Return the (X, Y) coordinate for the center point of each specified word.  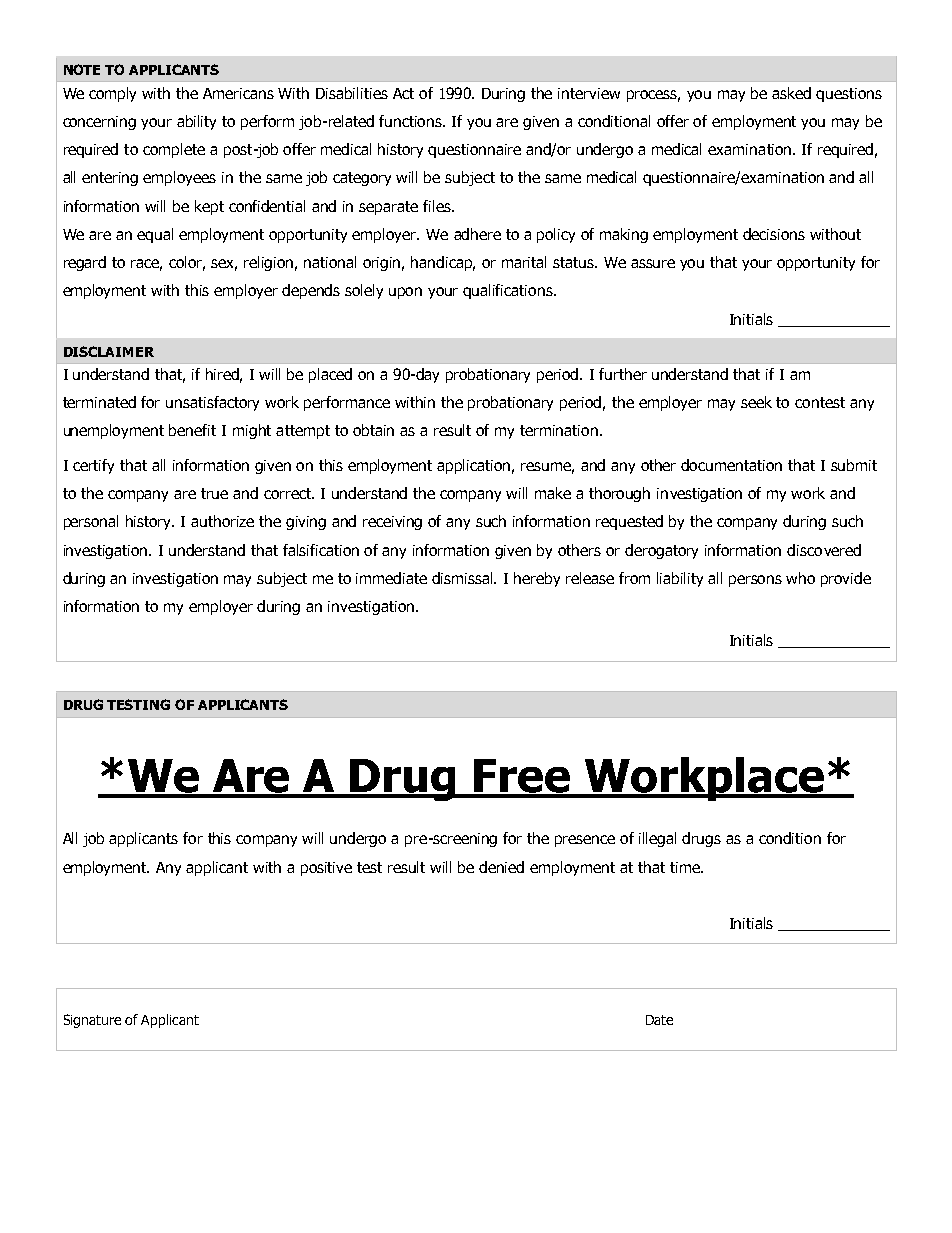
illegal (657, 839)
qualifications (509, 291)
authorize (222, 521)
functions (412, 121)
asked (791, 93)
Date (659, 1020)
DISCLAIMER (109, 351)
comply (112, 94)
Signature (92, 1021)
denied (501, 867)
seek (756, 402)
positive (326, 869)
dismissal (464, 578)
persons (755, 581)
